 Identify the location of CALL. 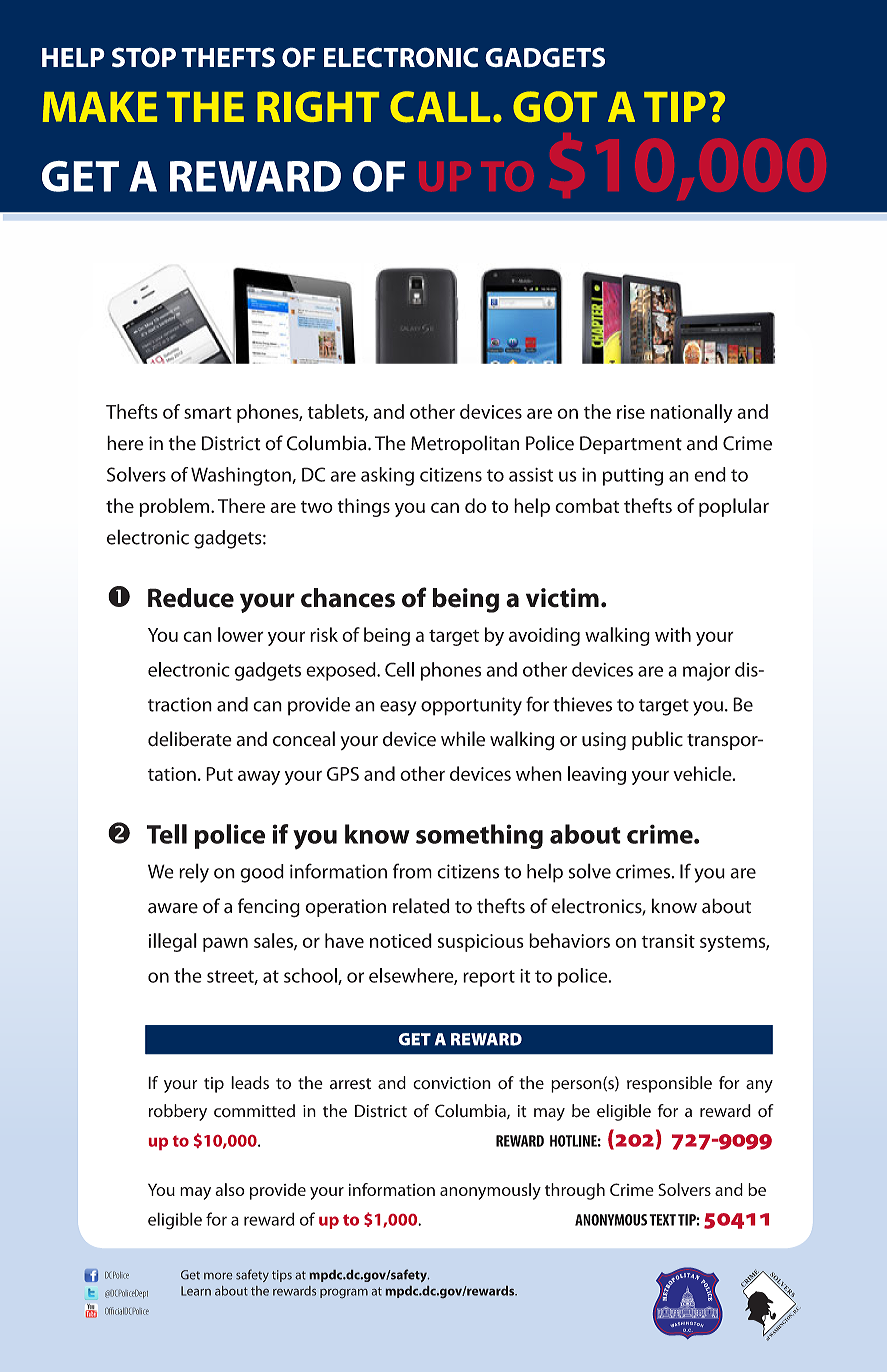
(440, 107).
